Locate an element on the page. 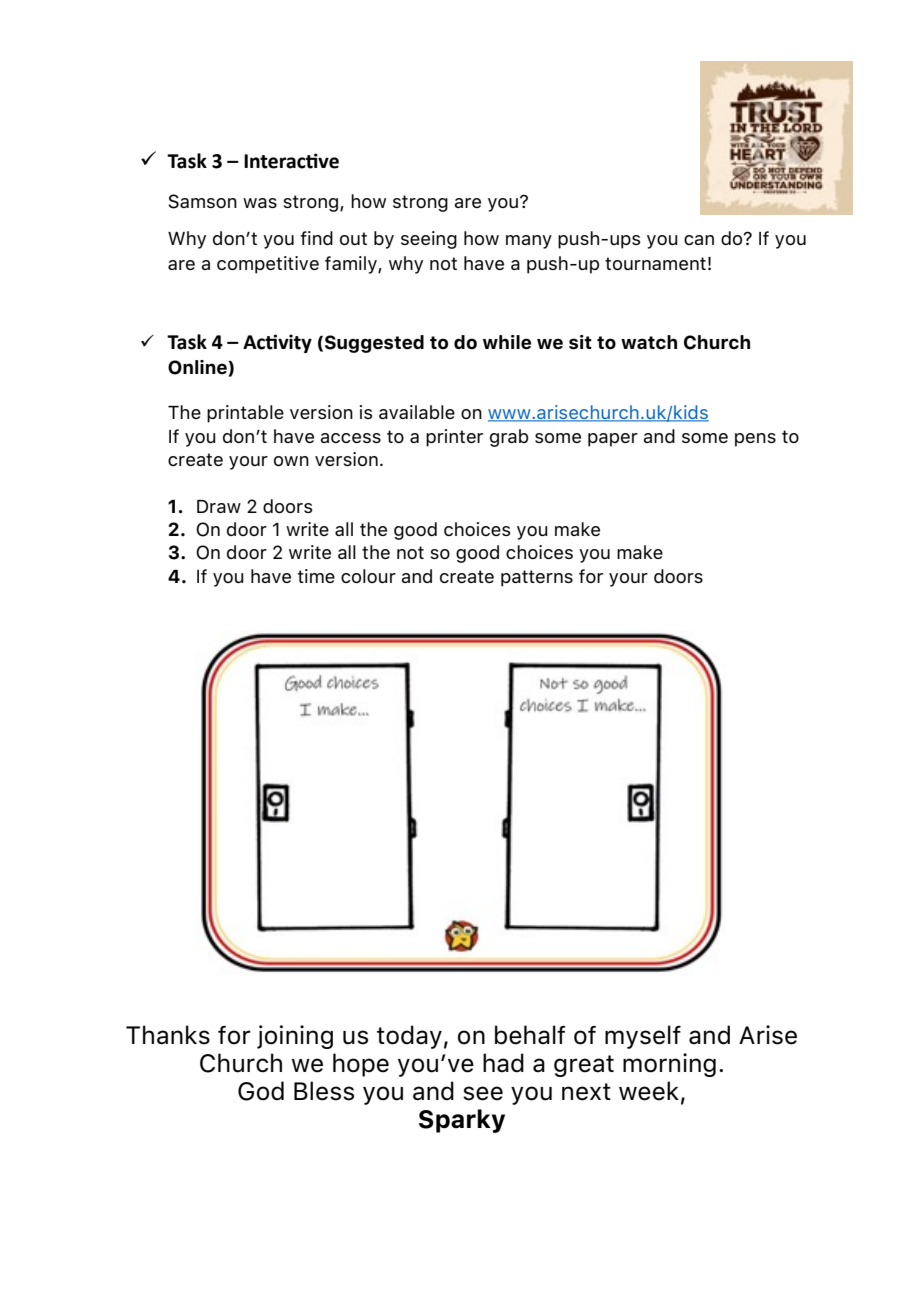 The width and height of the image is (924, 1308). paper is located at coordinates (613, 440).
